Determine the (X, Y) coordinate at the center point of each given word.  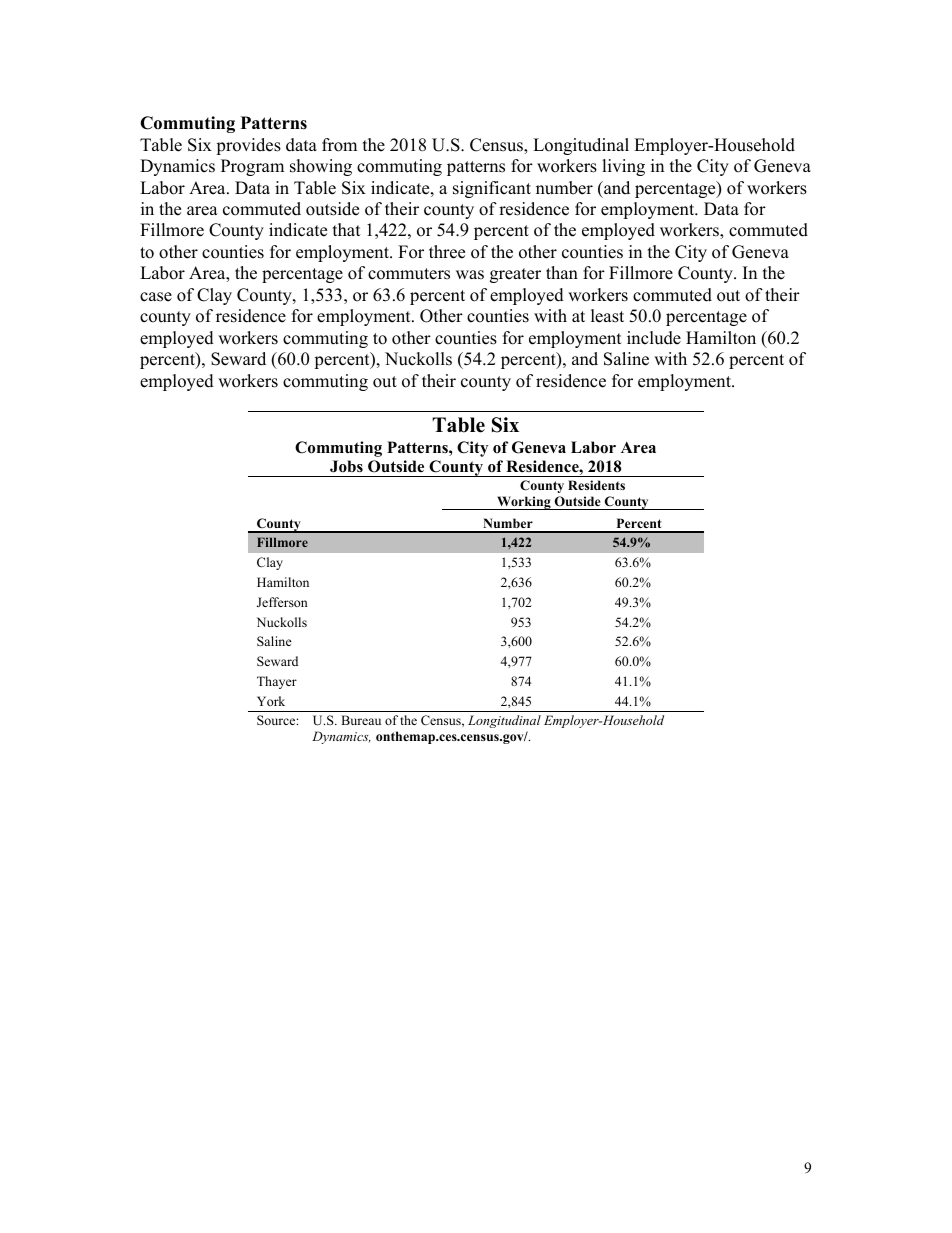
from (339, 145)
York (271, 701)
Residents (596, 485)
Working (524, 503)
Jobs (346, 466)
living (623, 167)
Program (252, 167)
